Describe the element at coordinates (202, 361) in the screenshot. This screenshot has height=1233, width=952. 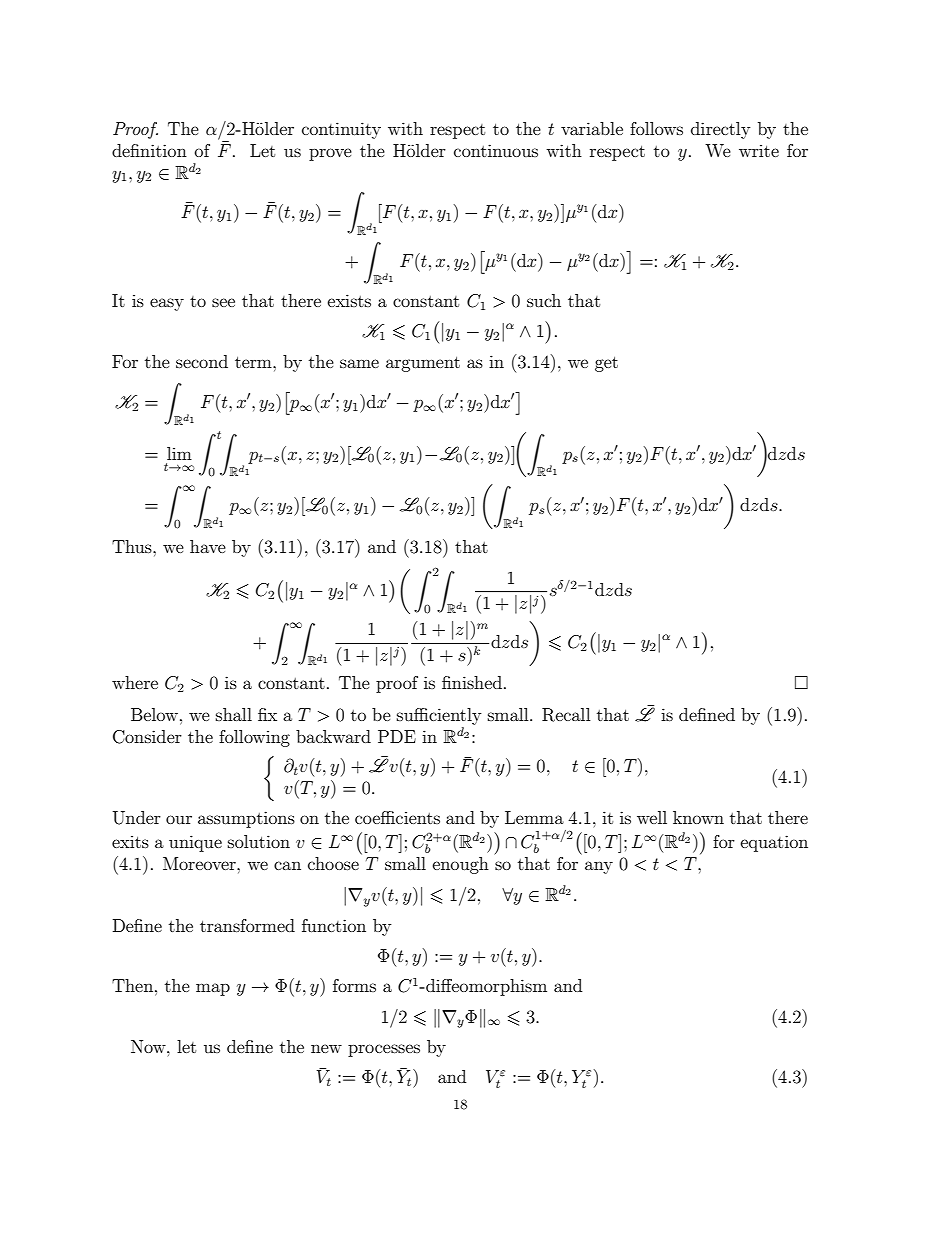
I see `second` at that location.
